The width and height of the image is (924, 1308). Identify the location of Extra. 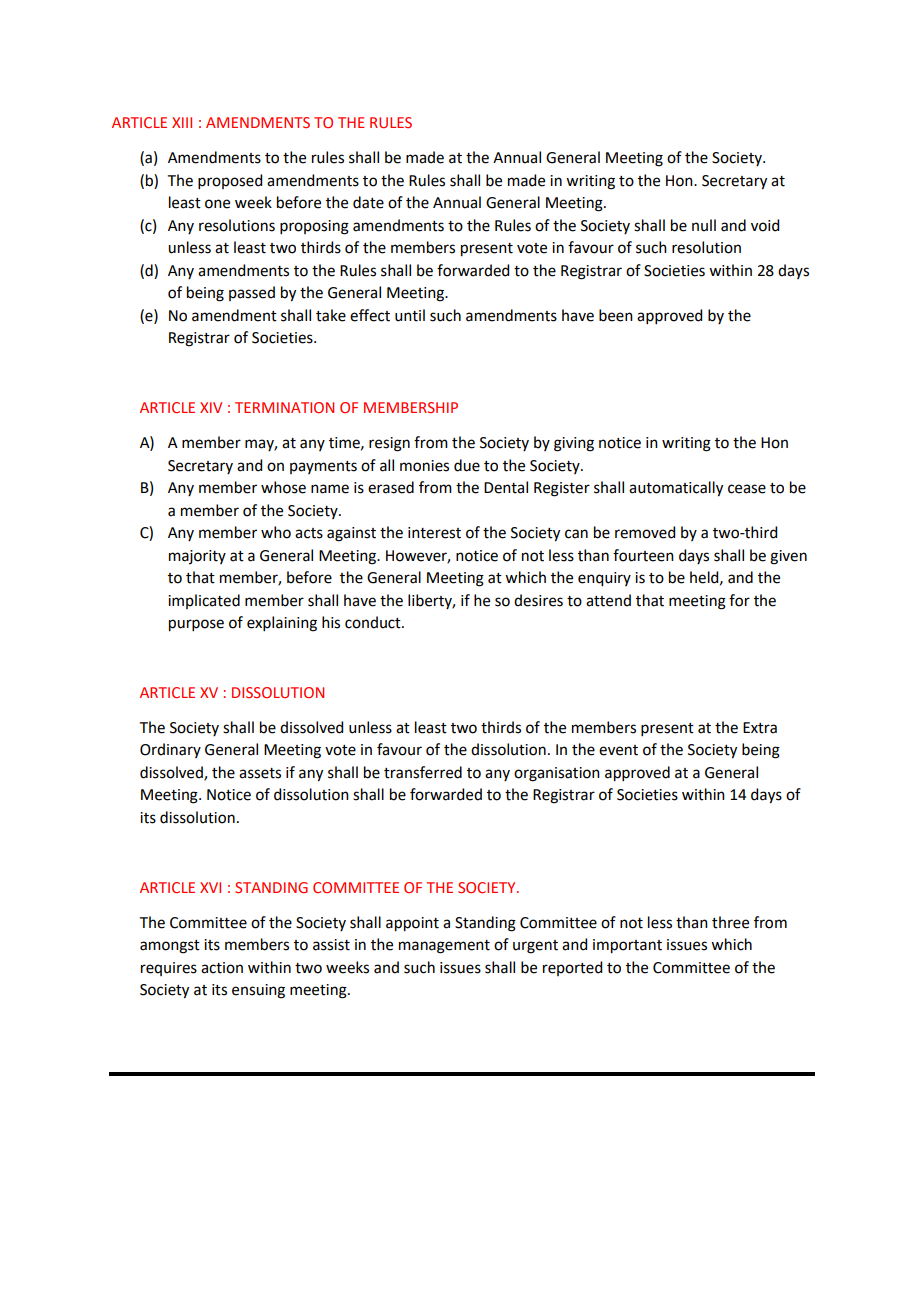
(760, 728).
